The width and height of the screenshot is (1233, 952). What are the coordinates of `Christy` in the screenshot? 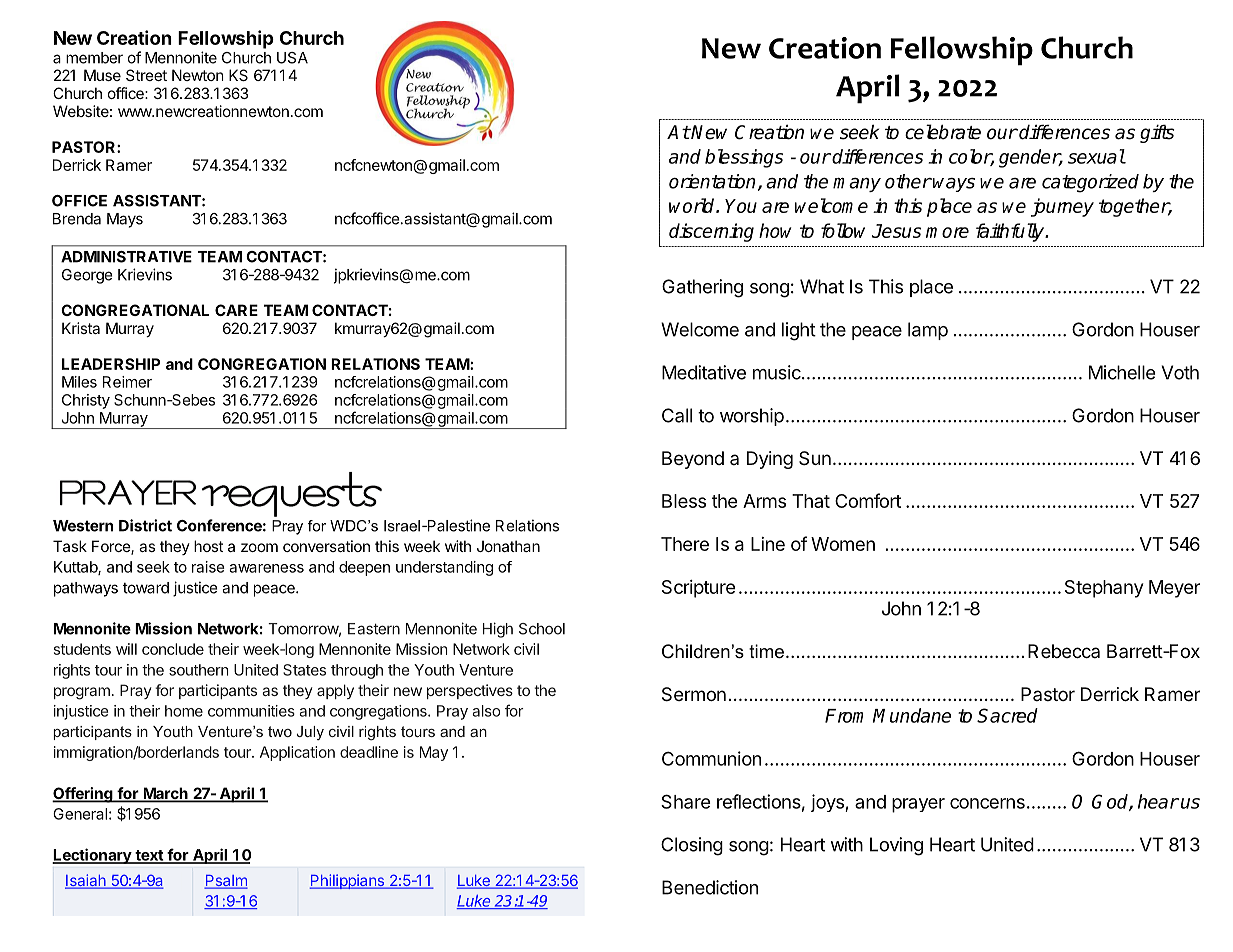 It's located at (86, 401).
